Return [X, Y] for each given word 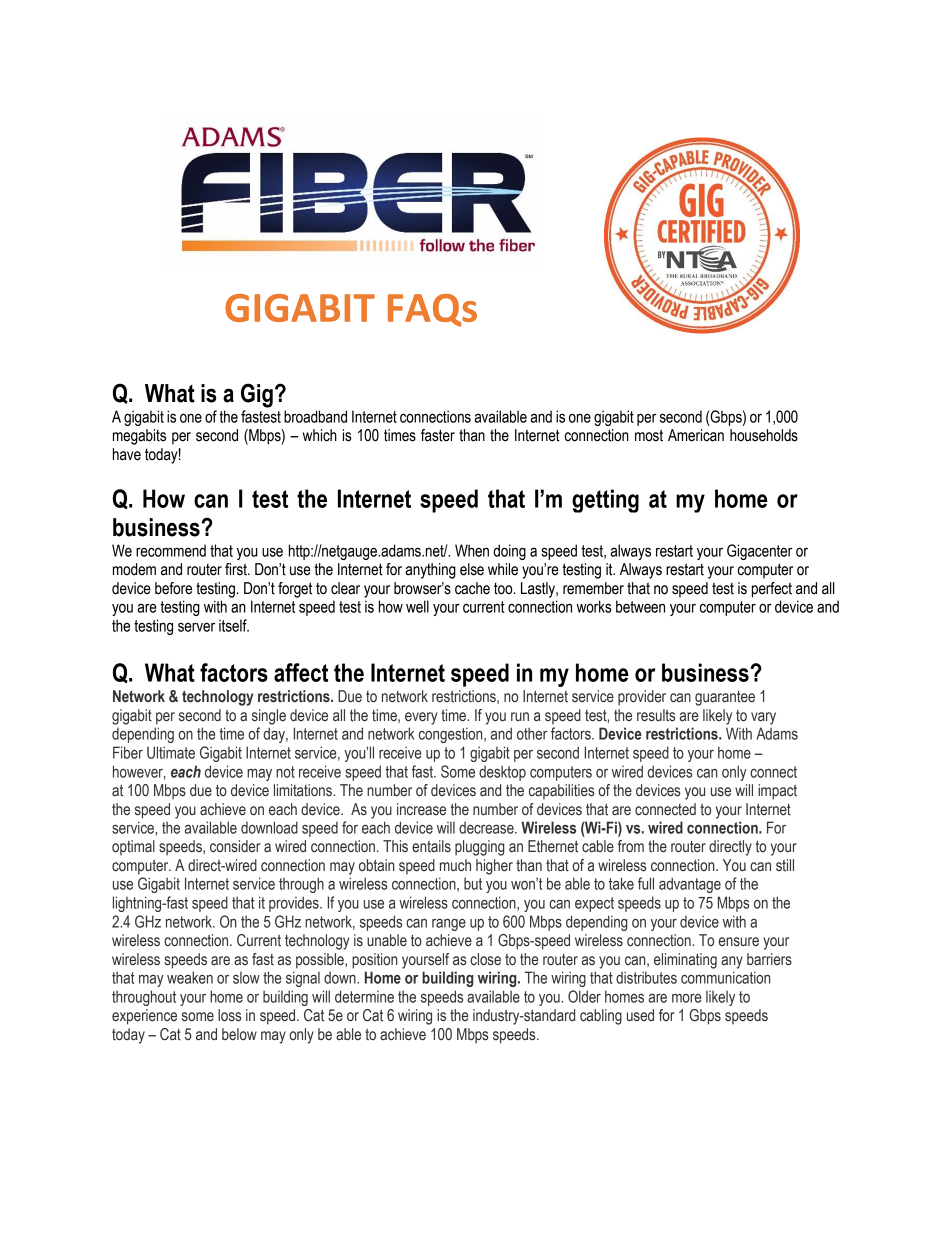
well [417, 606]
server [196, 627]
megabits [139, 437]
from [631, 846]
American [696, 435]
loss [229, 1015]
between [640, 606]
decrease [487, 828]
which [320, 435]
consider [235, 846]
